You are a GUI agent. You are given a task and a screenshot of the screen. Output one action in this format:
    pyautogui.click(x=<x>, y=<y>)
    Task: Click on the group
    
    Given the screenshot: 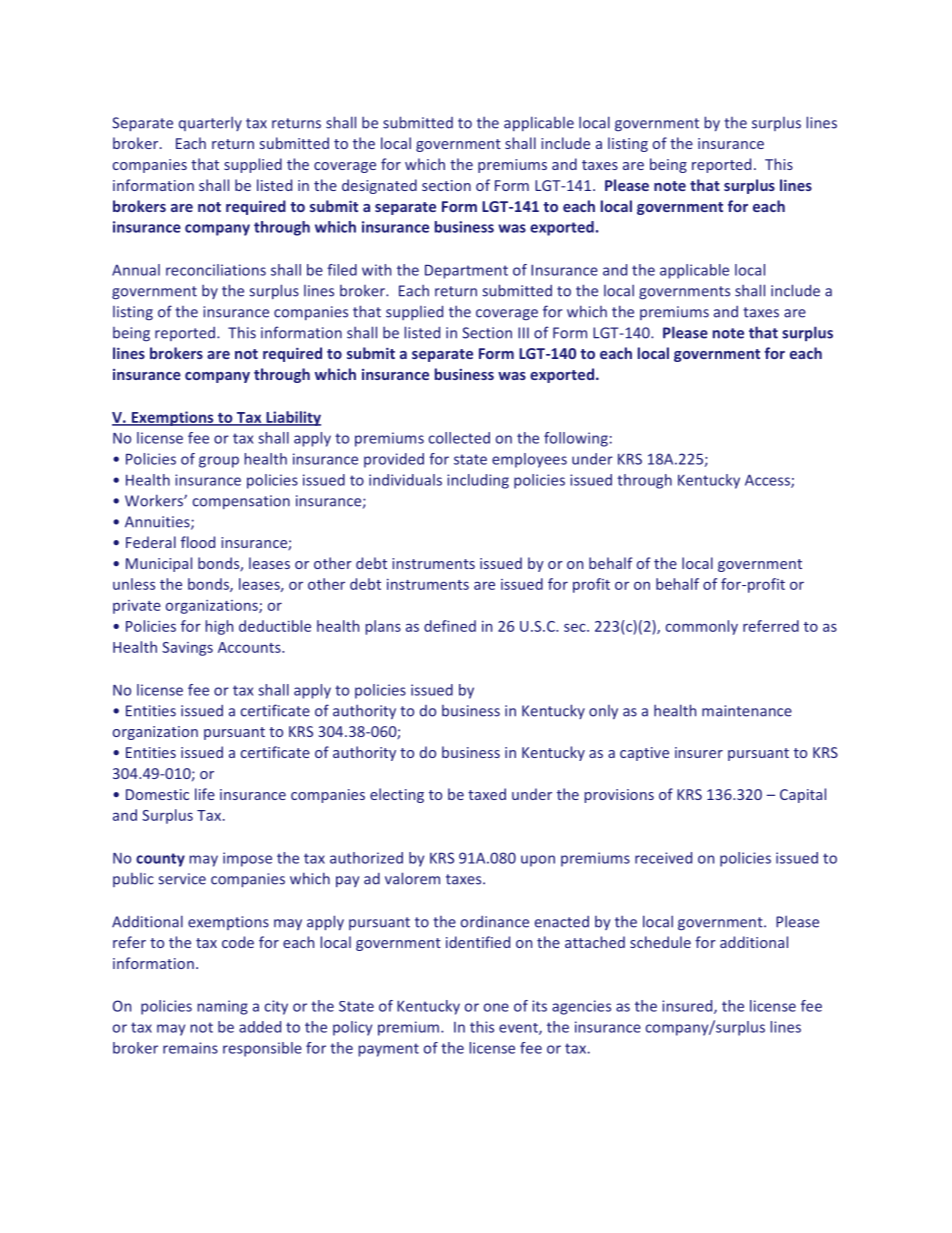 What is the action you would take?
    pyautogui.click(x=219, y=462)
